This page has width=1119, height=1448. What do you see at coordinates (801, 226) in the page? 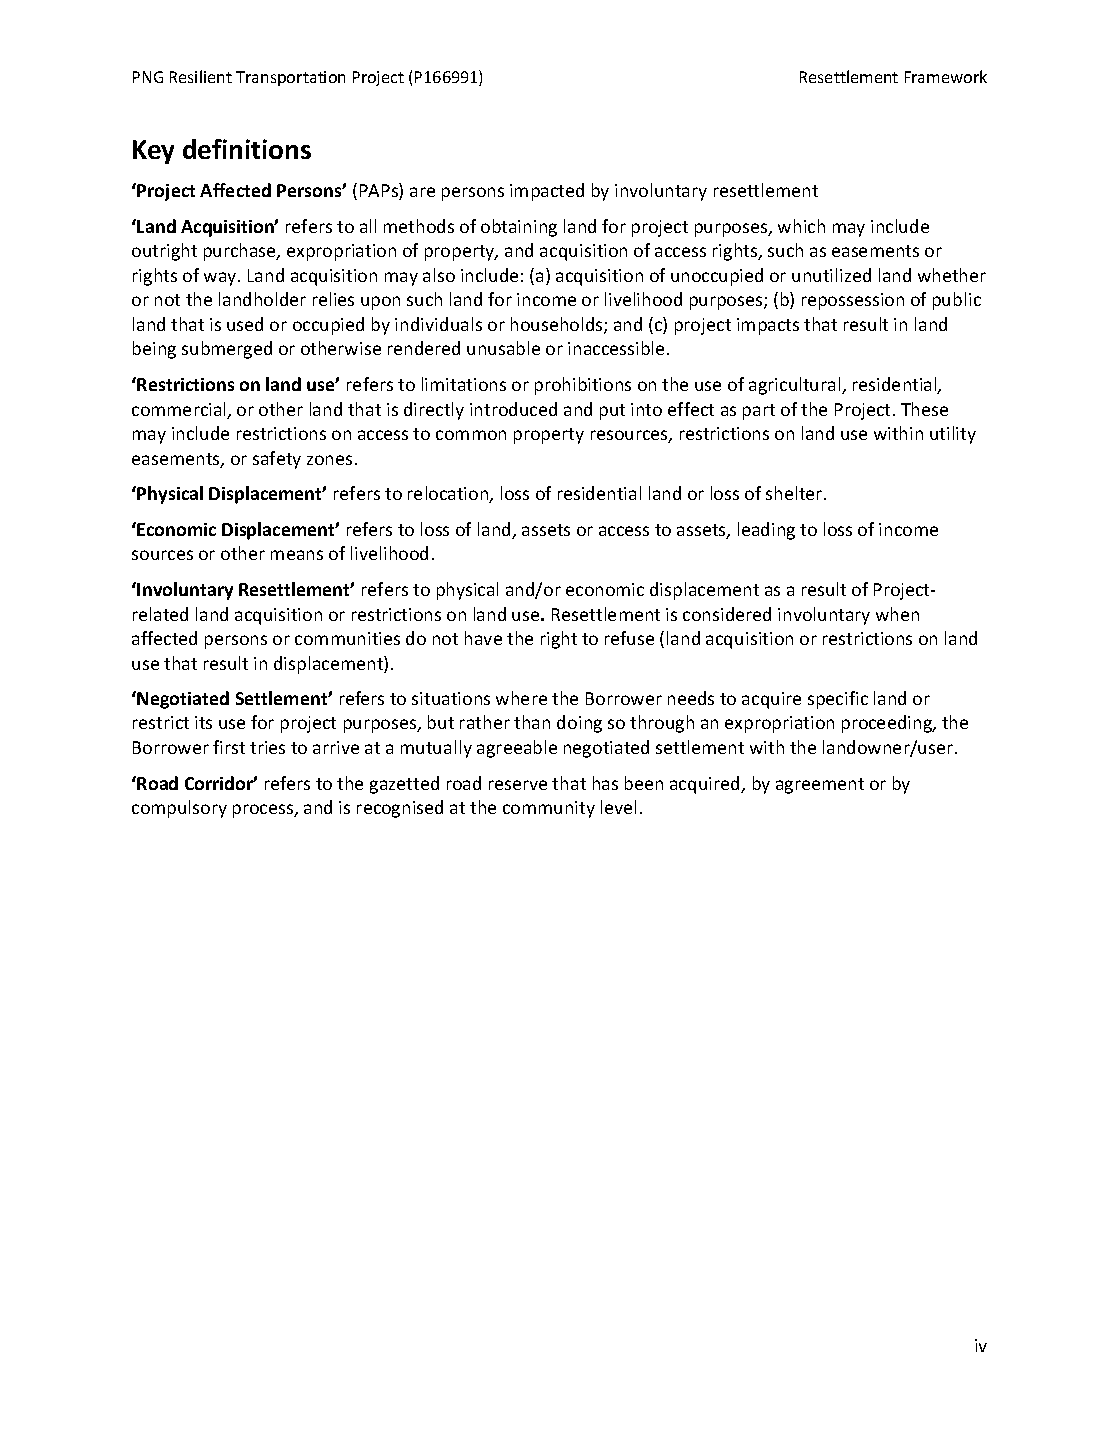
I see `which` at bounding box center [801, 226].
